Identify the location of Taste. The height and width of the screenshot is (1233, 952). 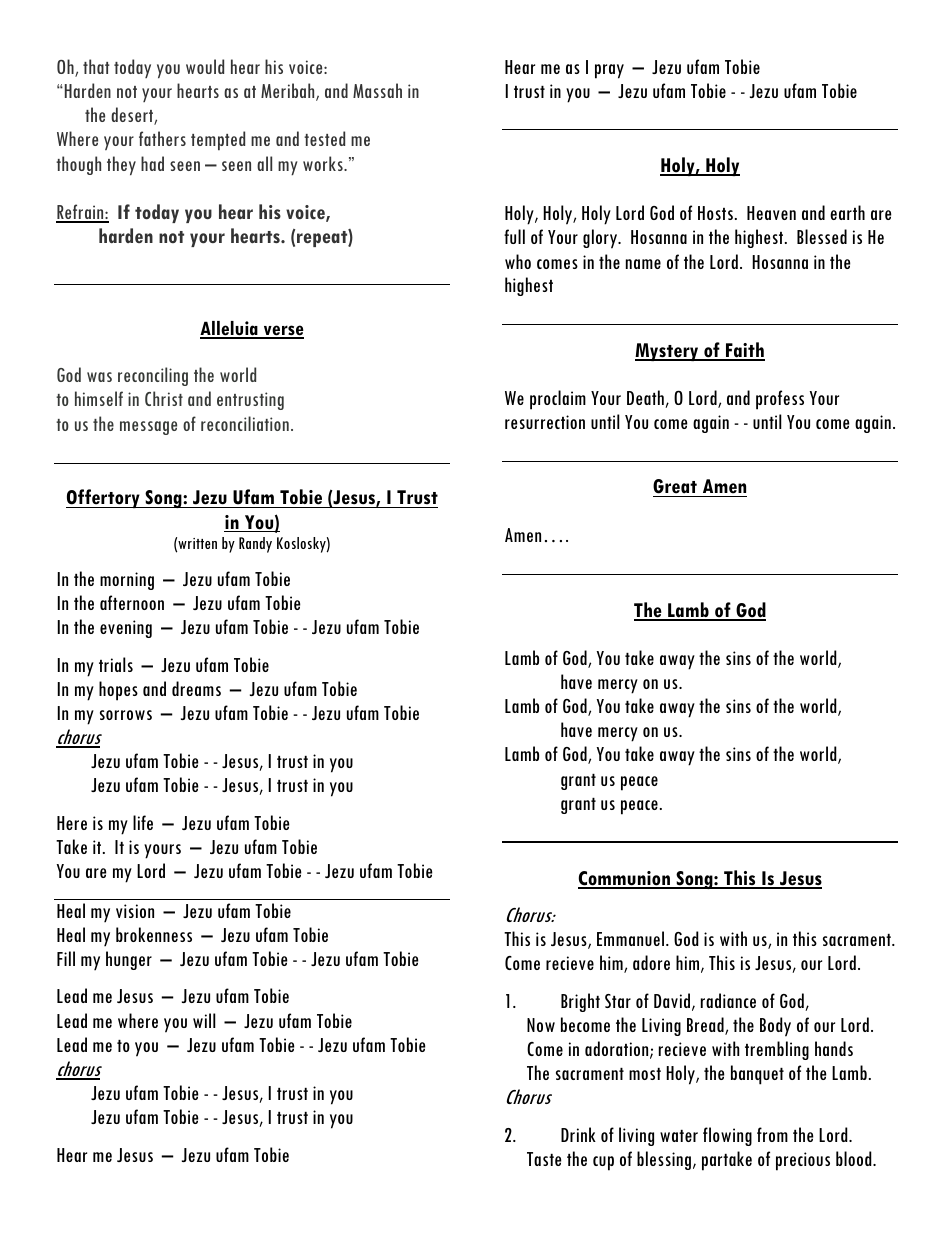
(544, 1159).
